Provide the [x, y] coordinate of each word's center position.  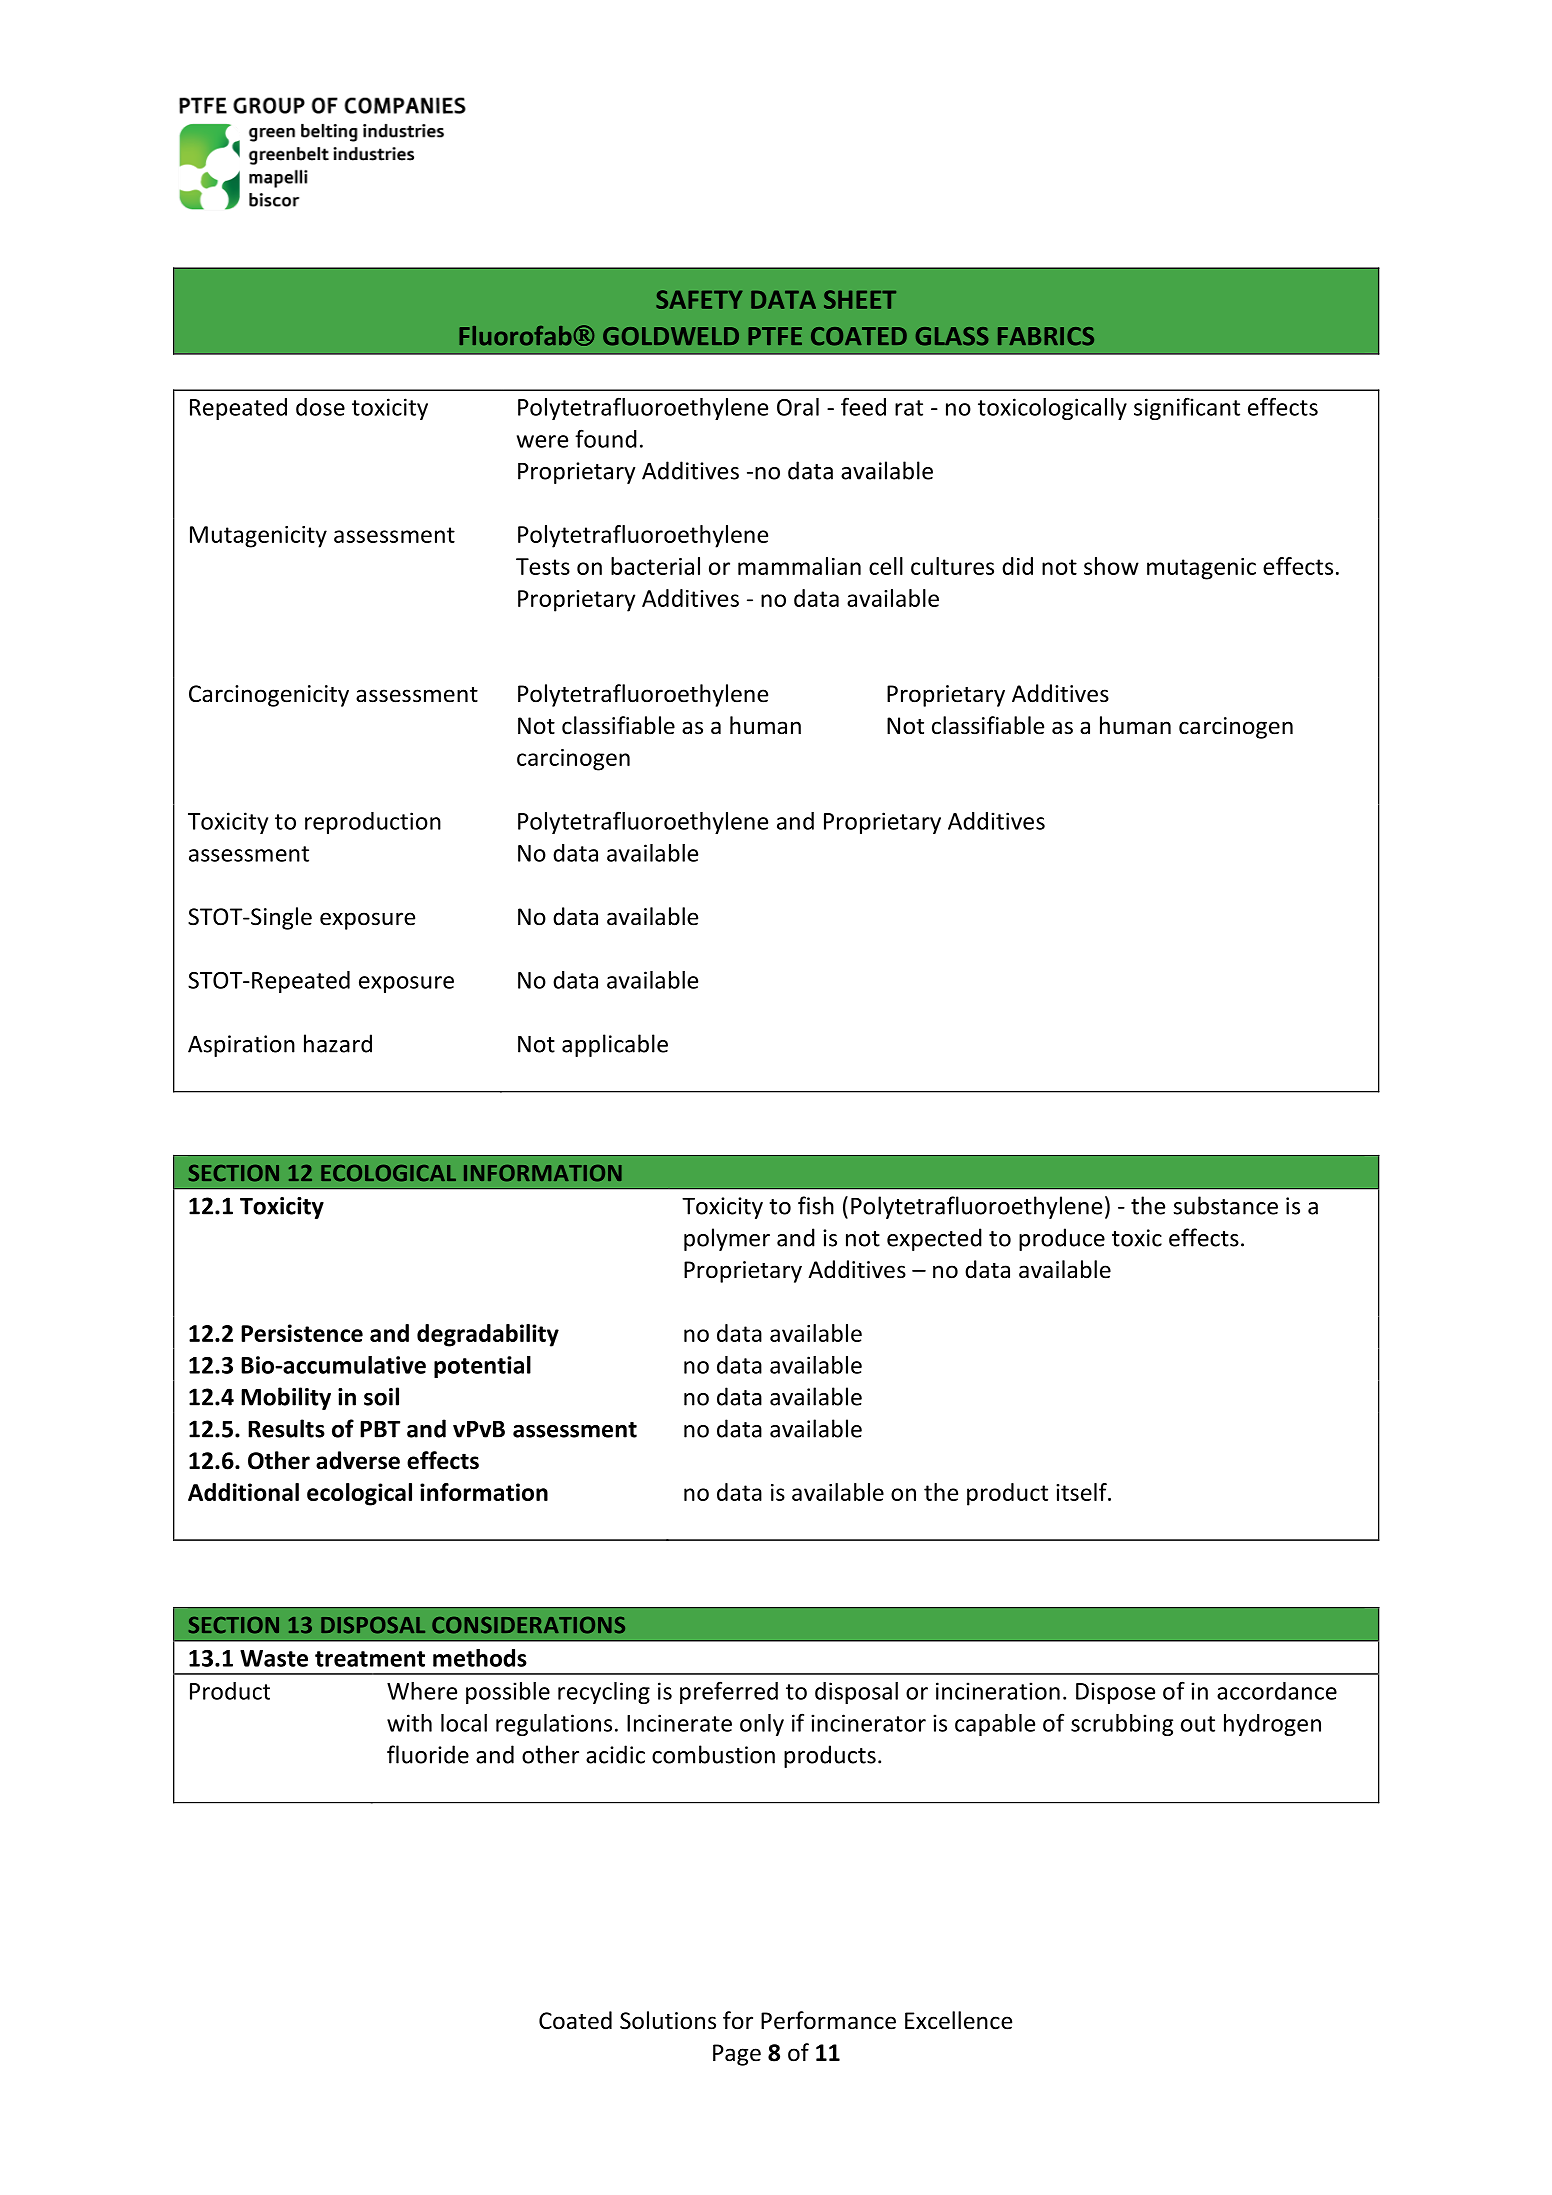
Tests [543, 566]
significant [1187, 408]
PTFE [775, 336]
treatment [370, 1659]
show [1111, 566]
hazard [338, 1043]
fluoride [428, 1754]
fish [816, 1205]
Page [737, 2055]
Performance [828, 2020]
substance [1225, 1205]
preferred [729, 1692]
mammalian [799, 566]
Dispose [1115, 1693]
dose [320, 407]
